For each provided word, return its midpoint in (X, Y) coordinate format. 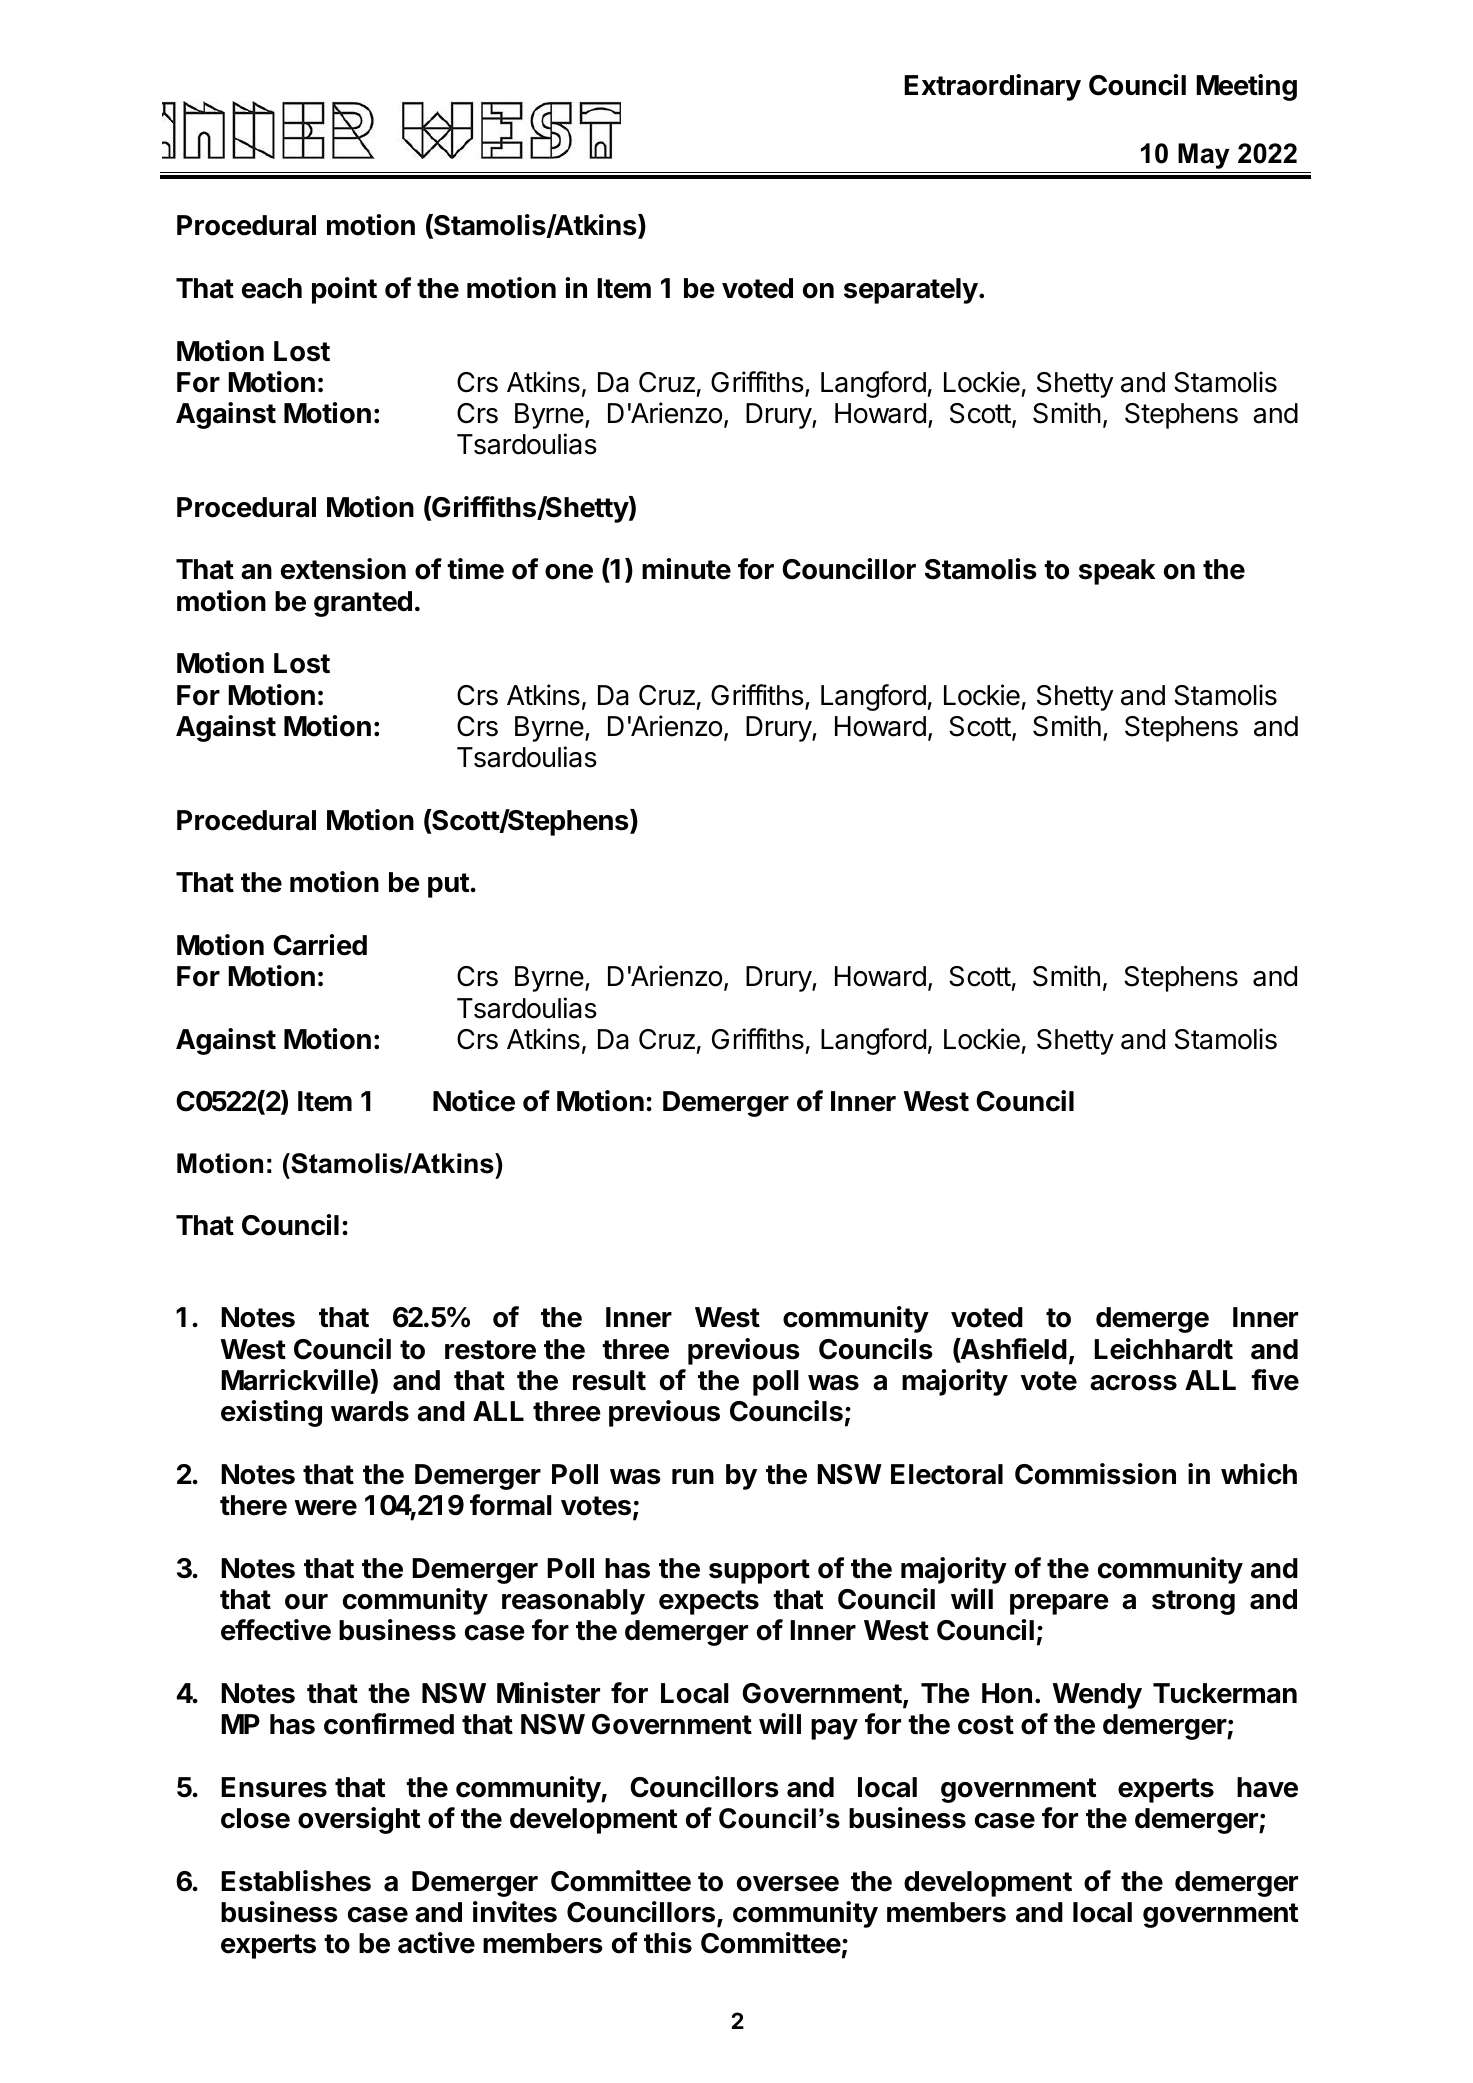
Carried (320, 945)
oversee (788, 1884)
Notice (474, 1101)
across (1133, 1383)
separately (911, 291)
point (344, 290)
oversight (359, 1820)
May (1204, 156)
